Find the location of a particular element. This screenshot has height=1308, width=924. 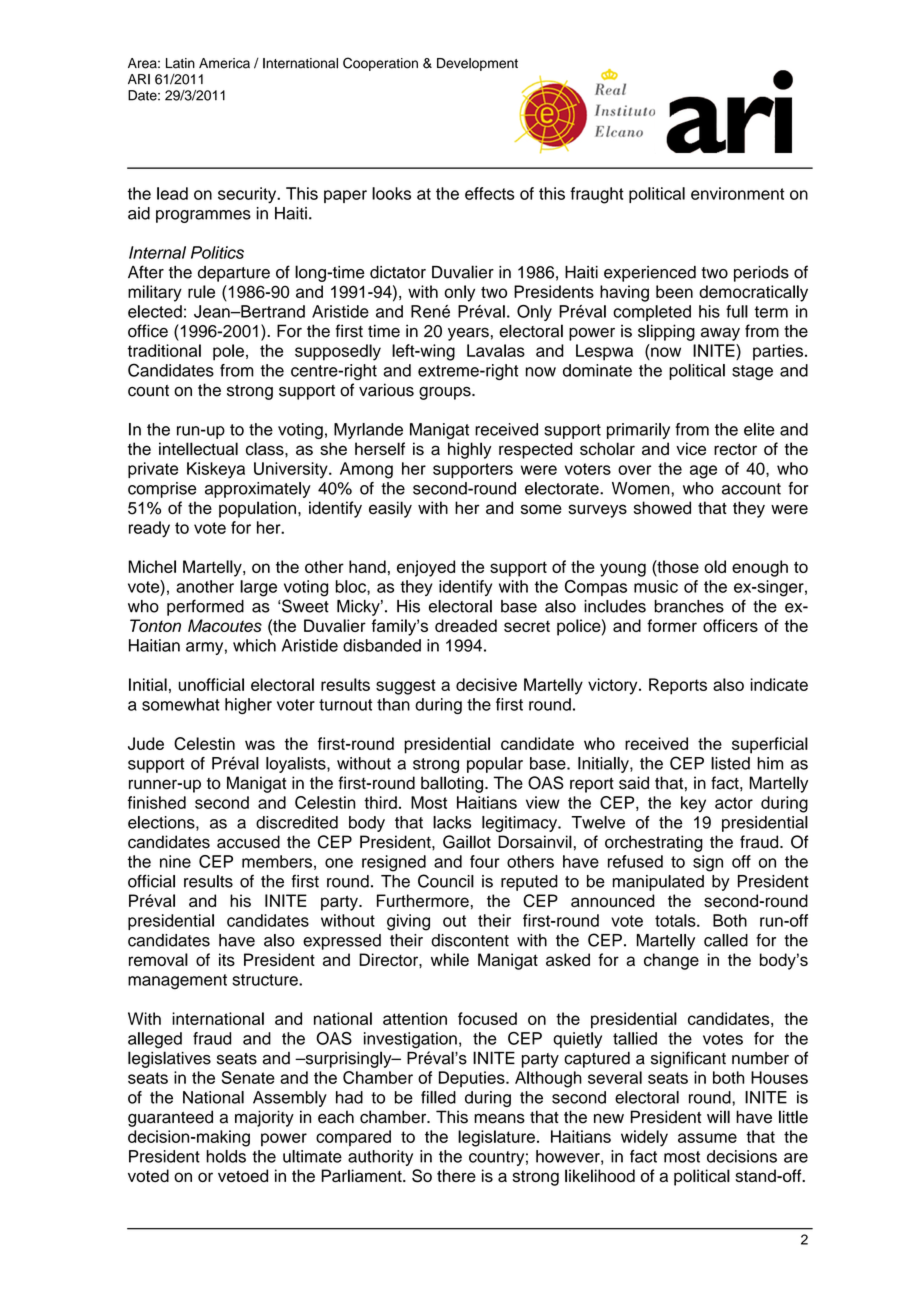

away is located at coordinates (720, 334).
